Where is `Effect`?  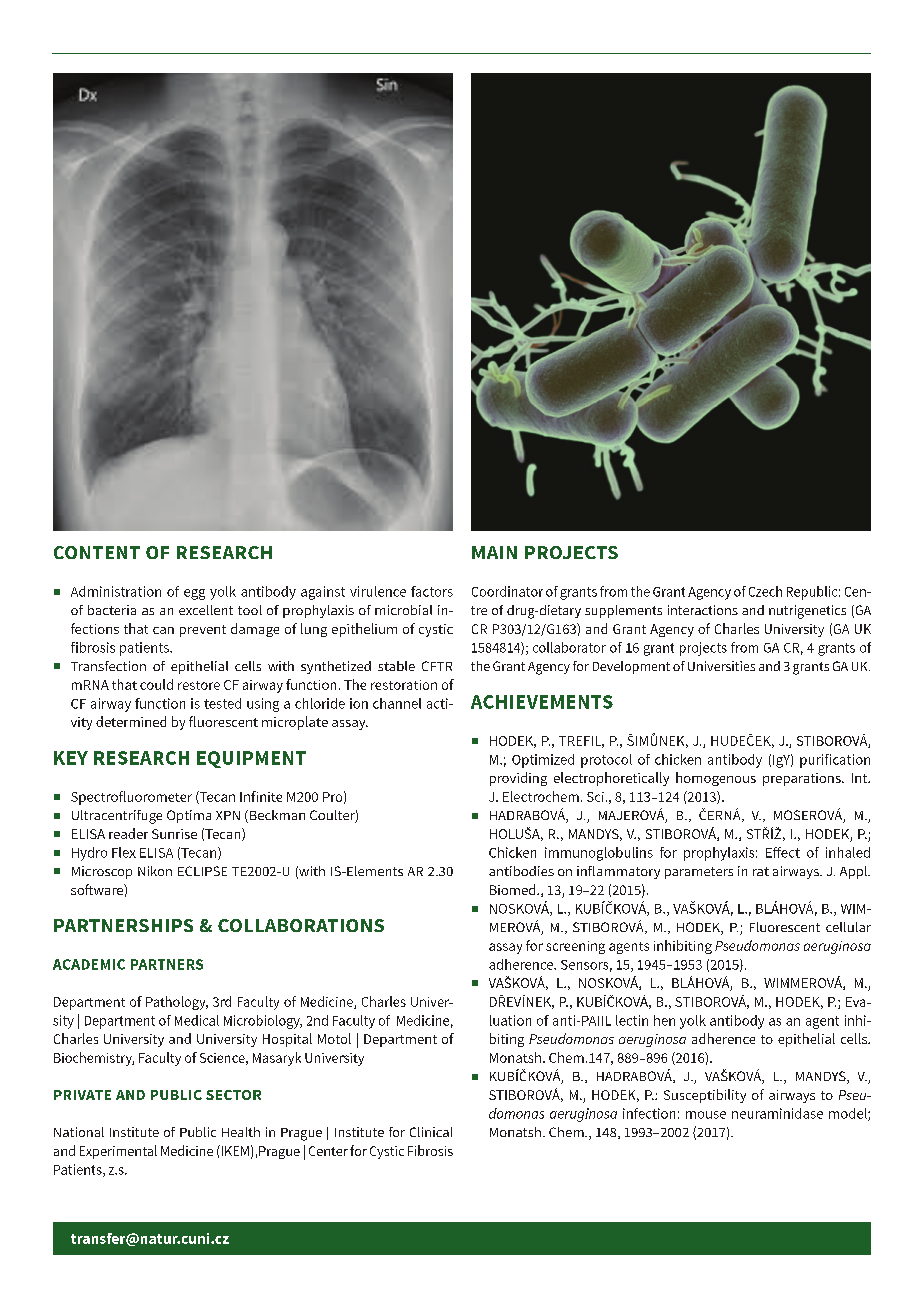
Effect is located at coordinates (783, 852).
